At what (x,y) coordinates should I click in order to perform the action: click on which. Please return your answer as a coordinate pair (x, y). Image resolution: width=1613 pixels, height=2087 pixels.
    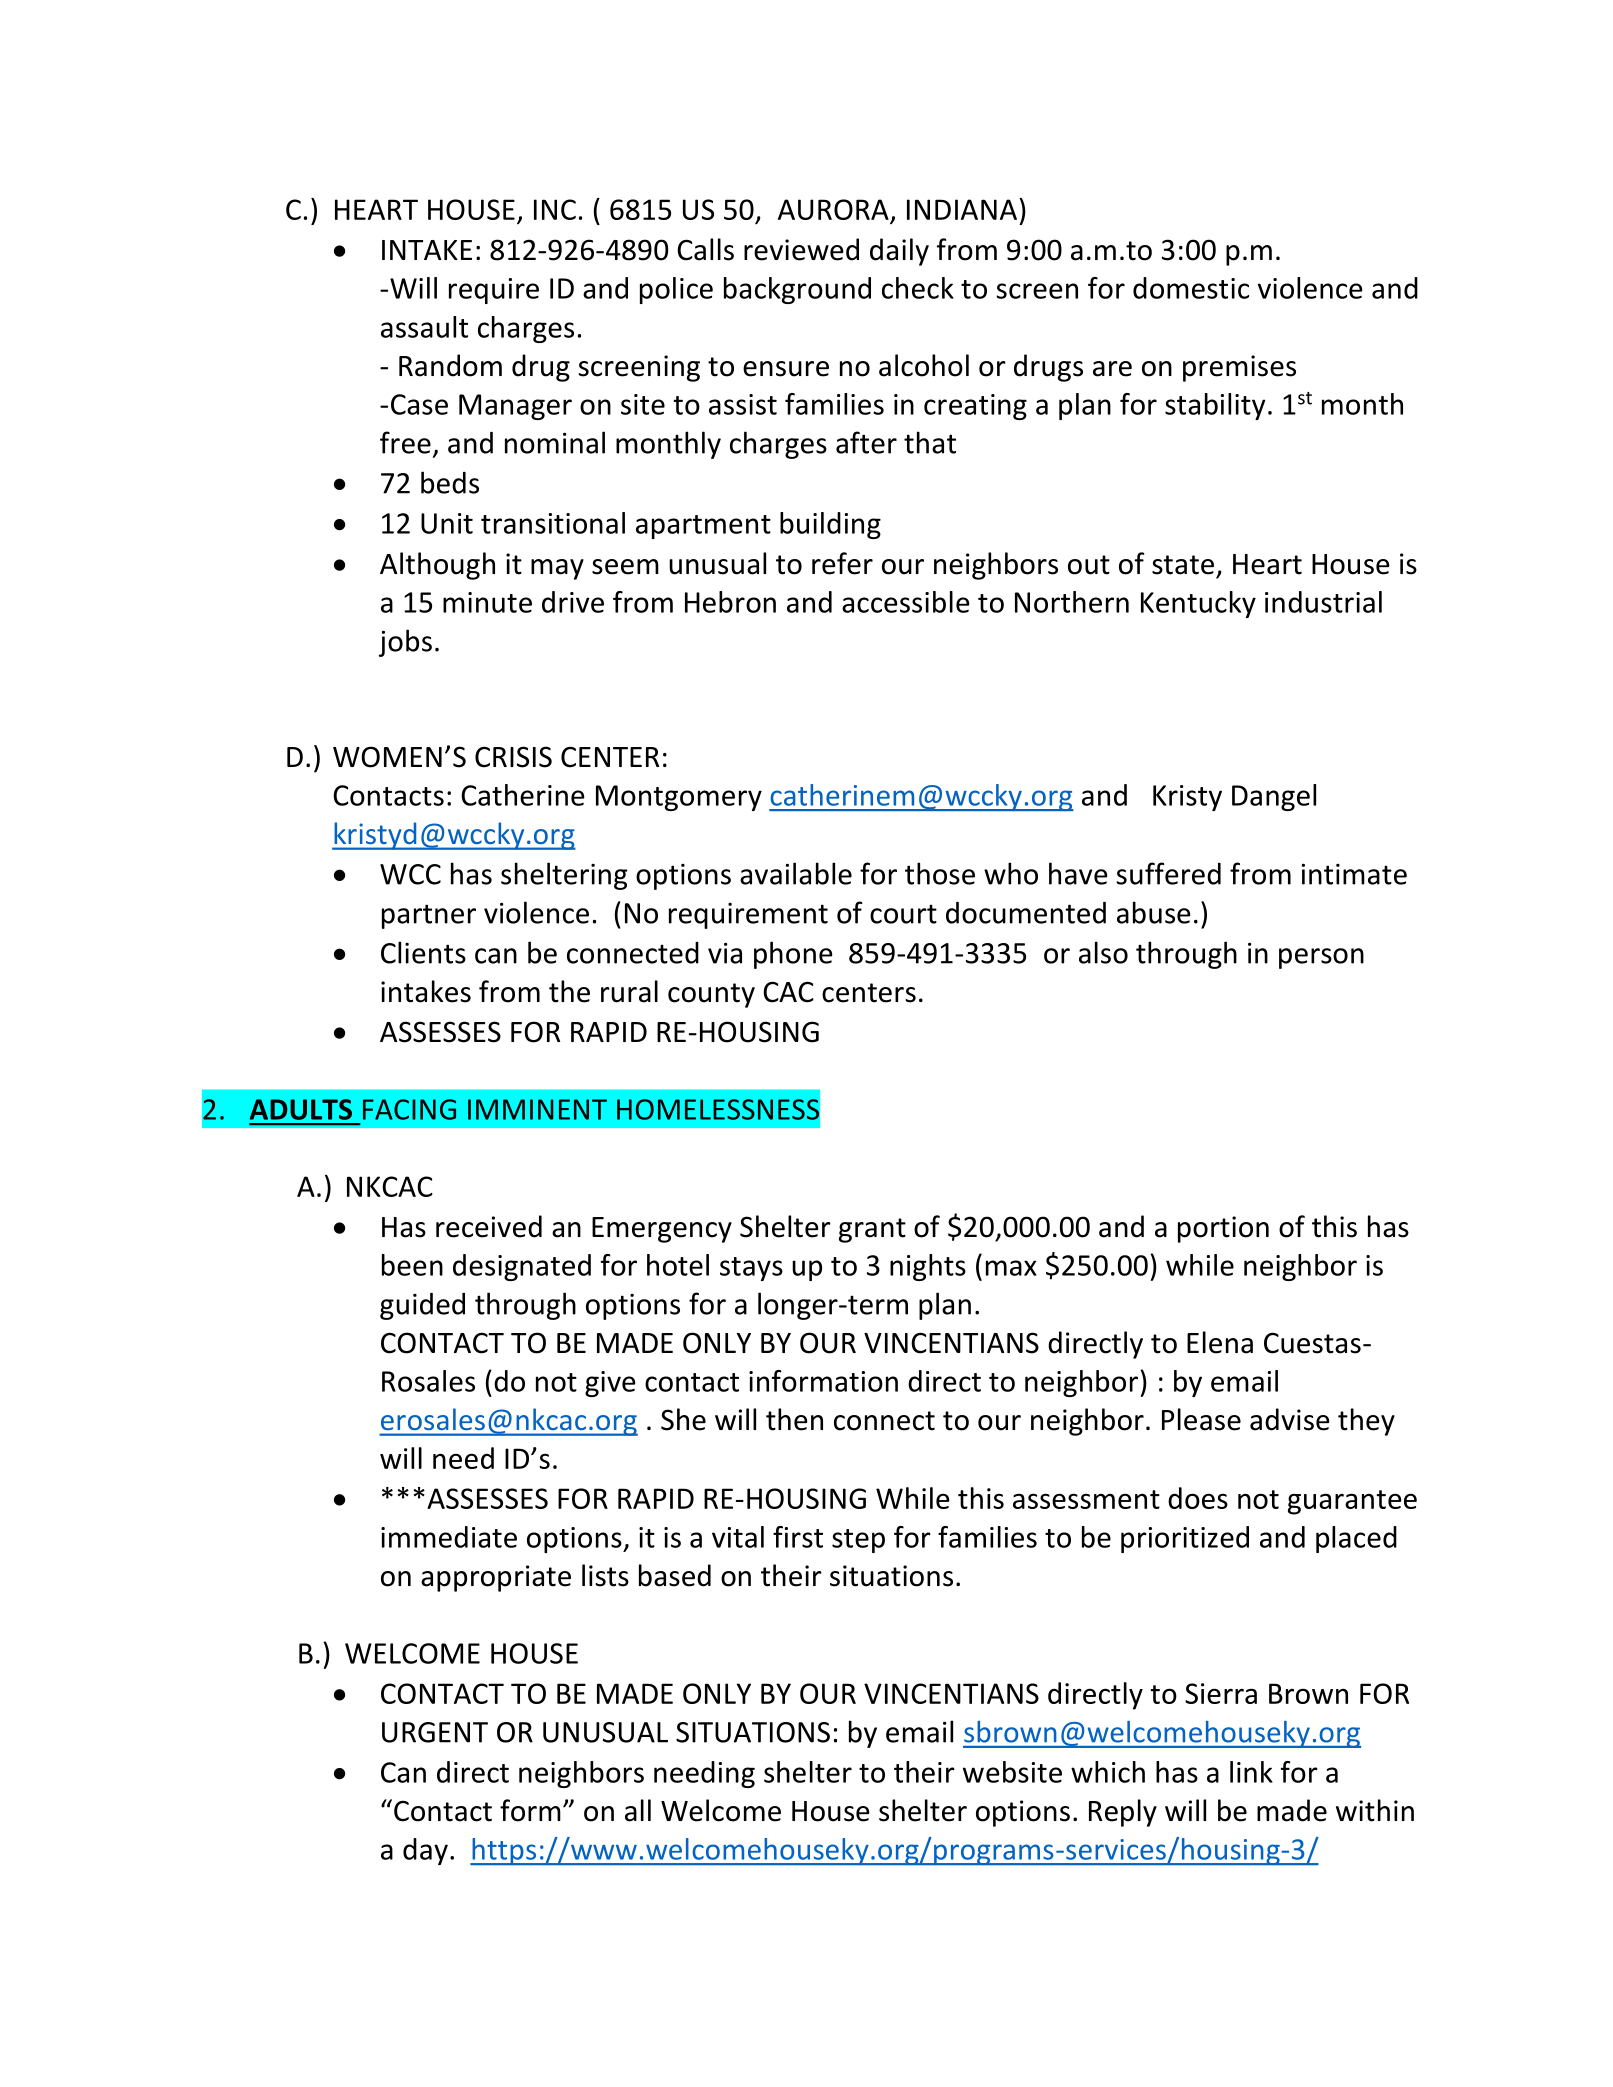
    Looking at the image, I should click on (1108, 1772).
